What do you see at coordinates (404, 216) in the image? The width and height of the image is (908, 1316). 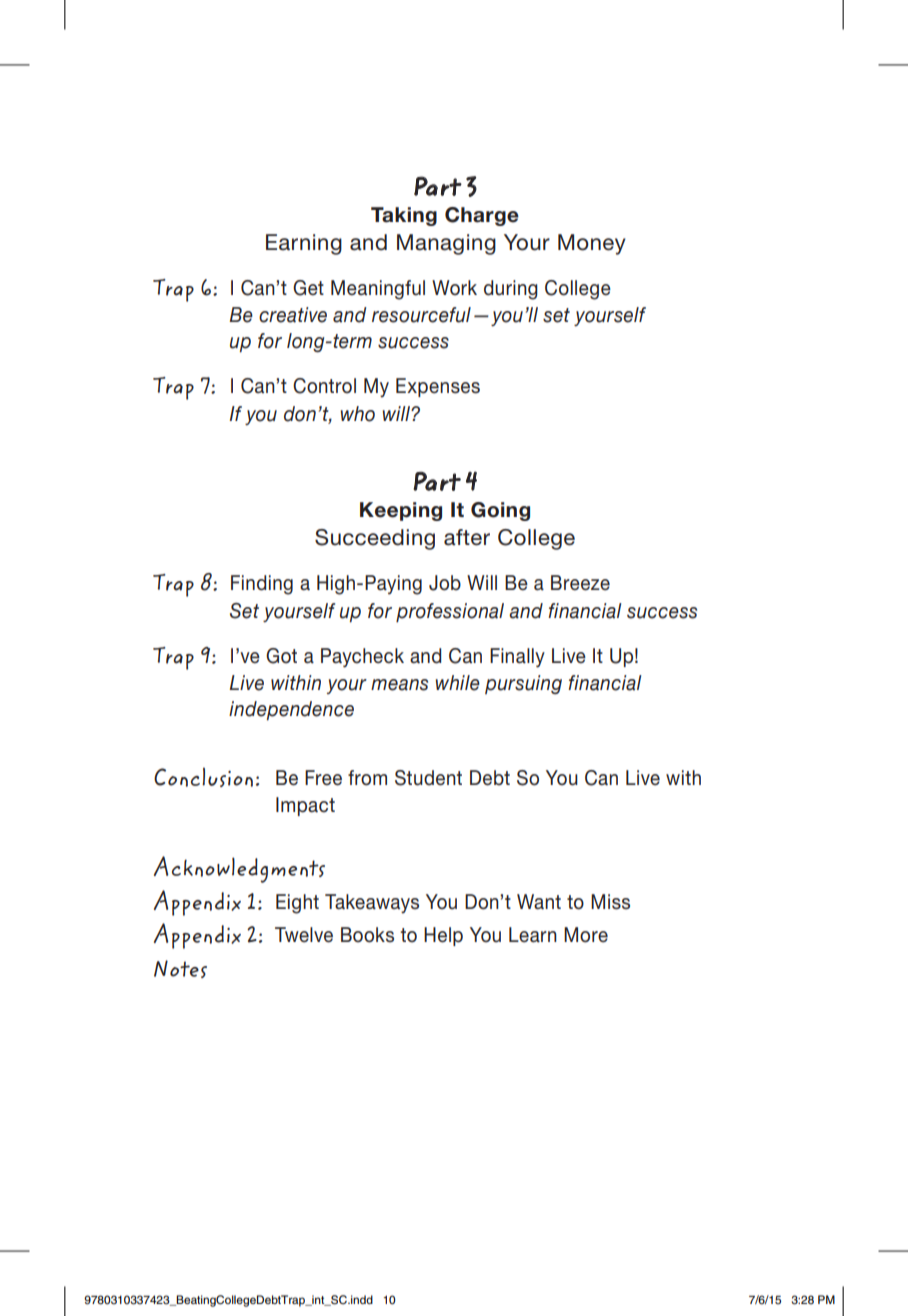 I see `Taking` at bounding box center [404, 216].
